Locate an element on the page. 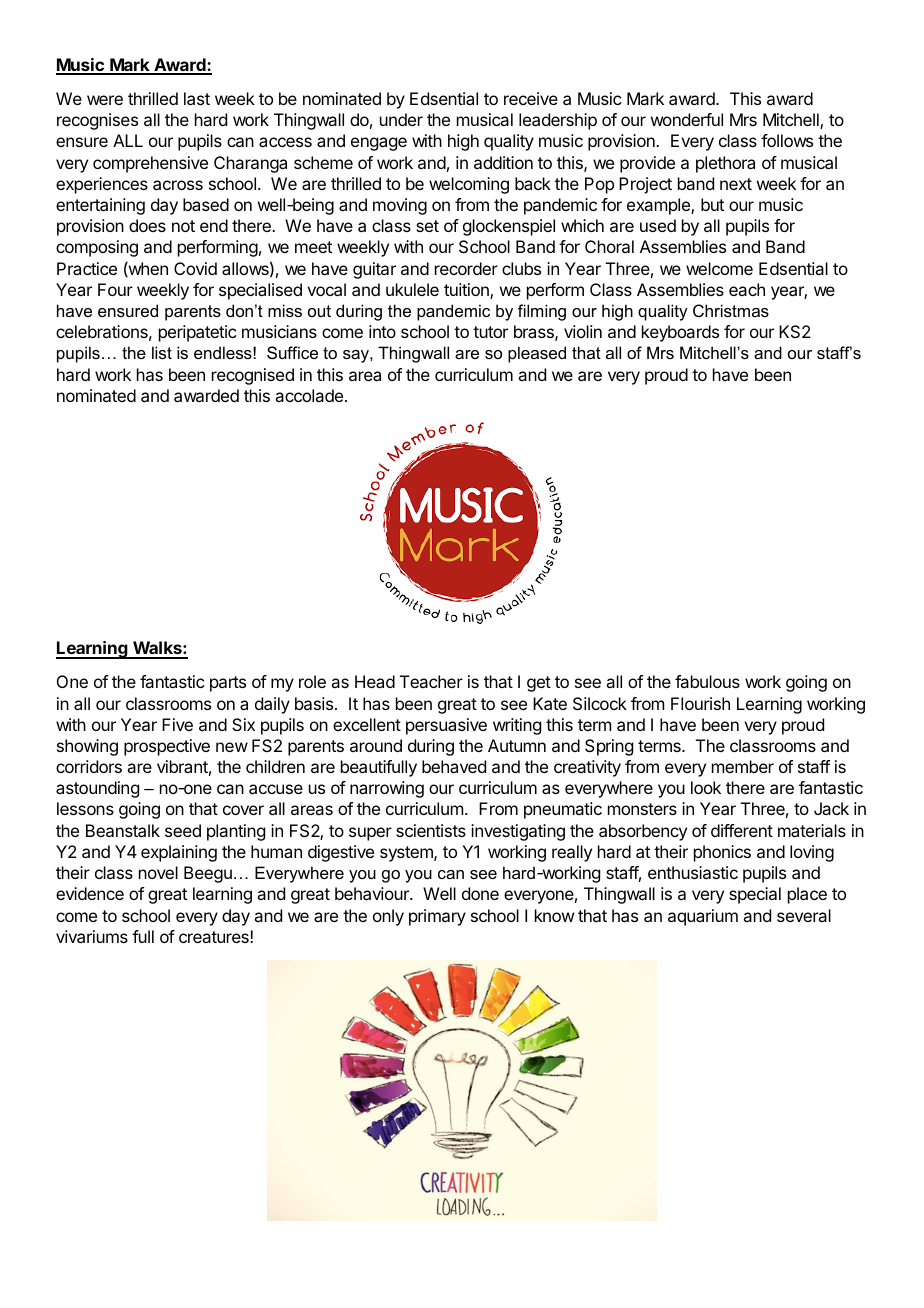 The image size is (924, 1308). list is located at coordinates (162, 352).
